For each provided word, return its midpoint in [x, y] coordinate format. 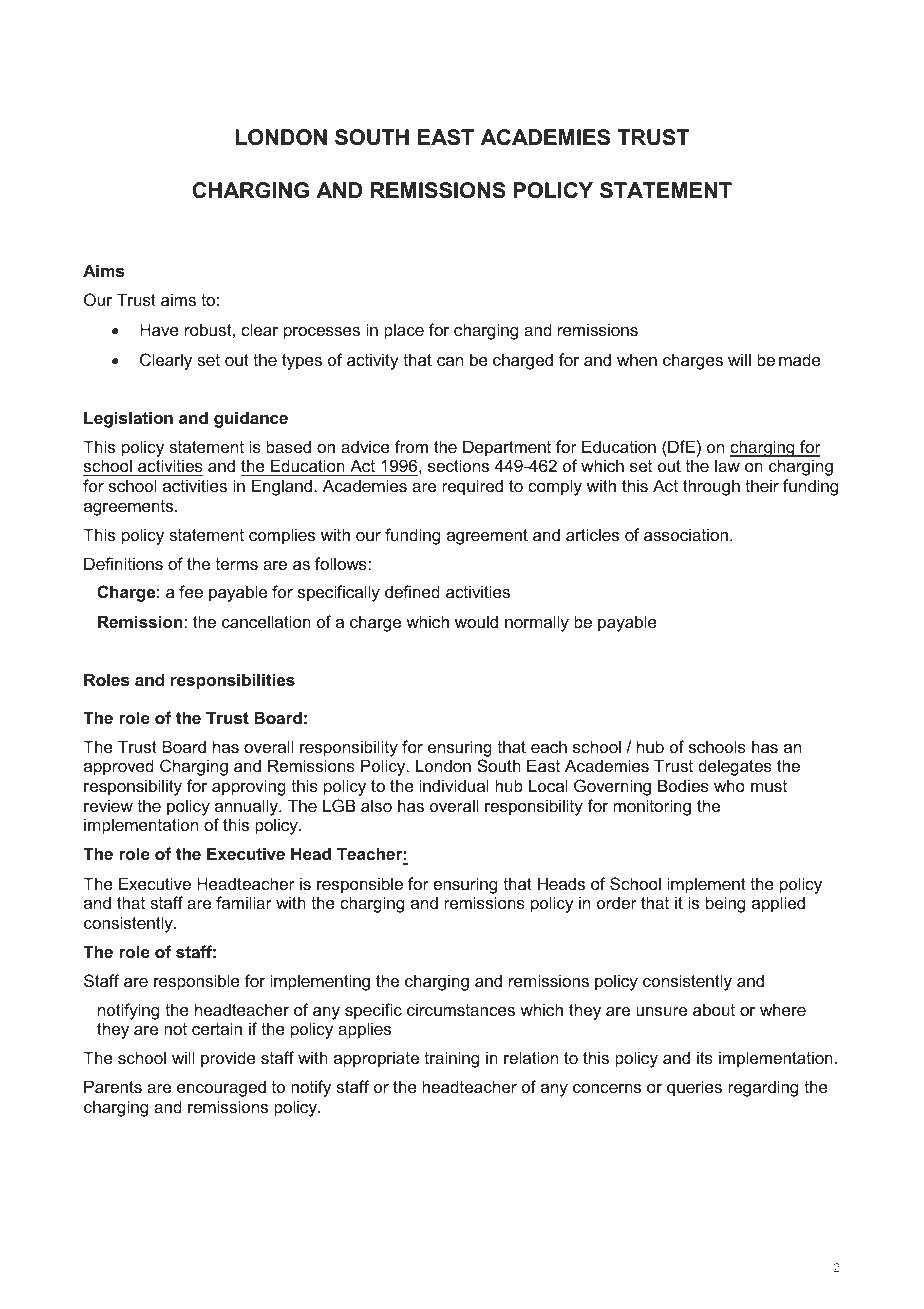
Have [159, 329]
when [637, 359]
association [686, 534]
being [725, 904]
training [451, 1059]
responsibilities [233, 681]
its [705, 1057]
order [617, 902]
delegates [735, 767]
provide [228, 1059]
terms [237, 564]
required [472, 487]
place [404, 331]
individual [454, 785]
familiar [244, 902]
